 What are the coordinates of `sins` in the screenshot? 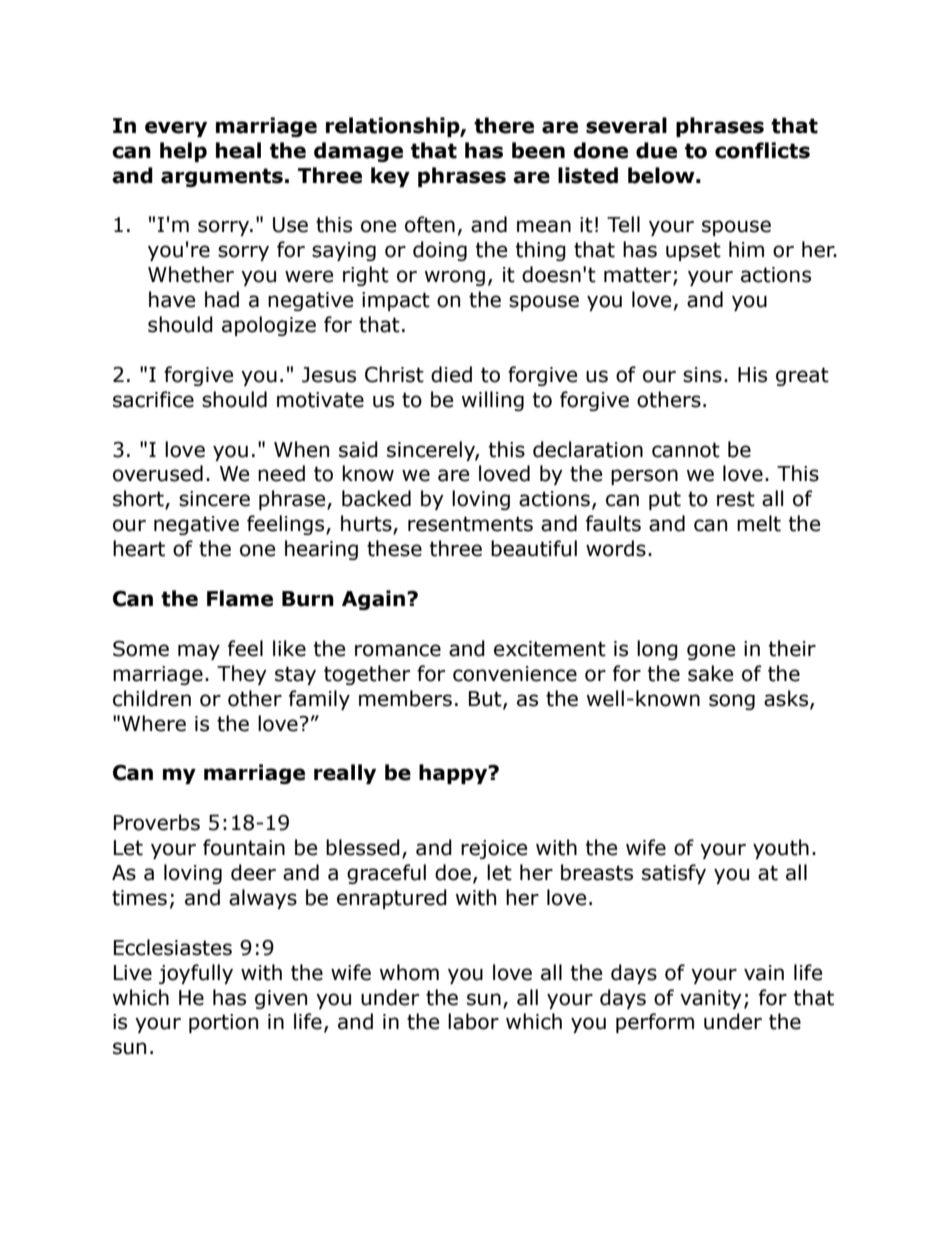 It's located at (702, 375).
